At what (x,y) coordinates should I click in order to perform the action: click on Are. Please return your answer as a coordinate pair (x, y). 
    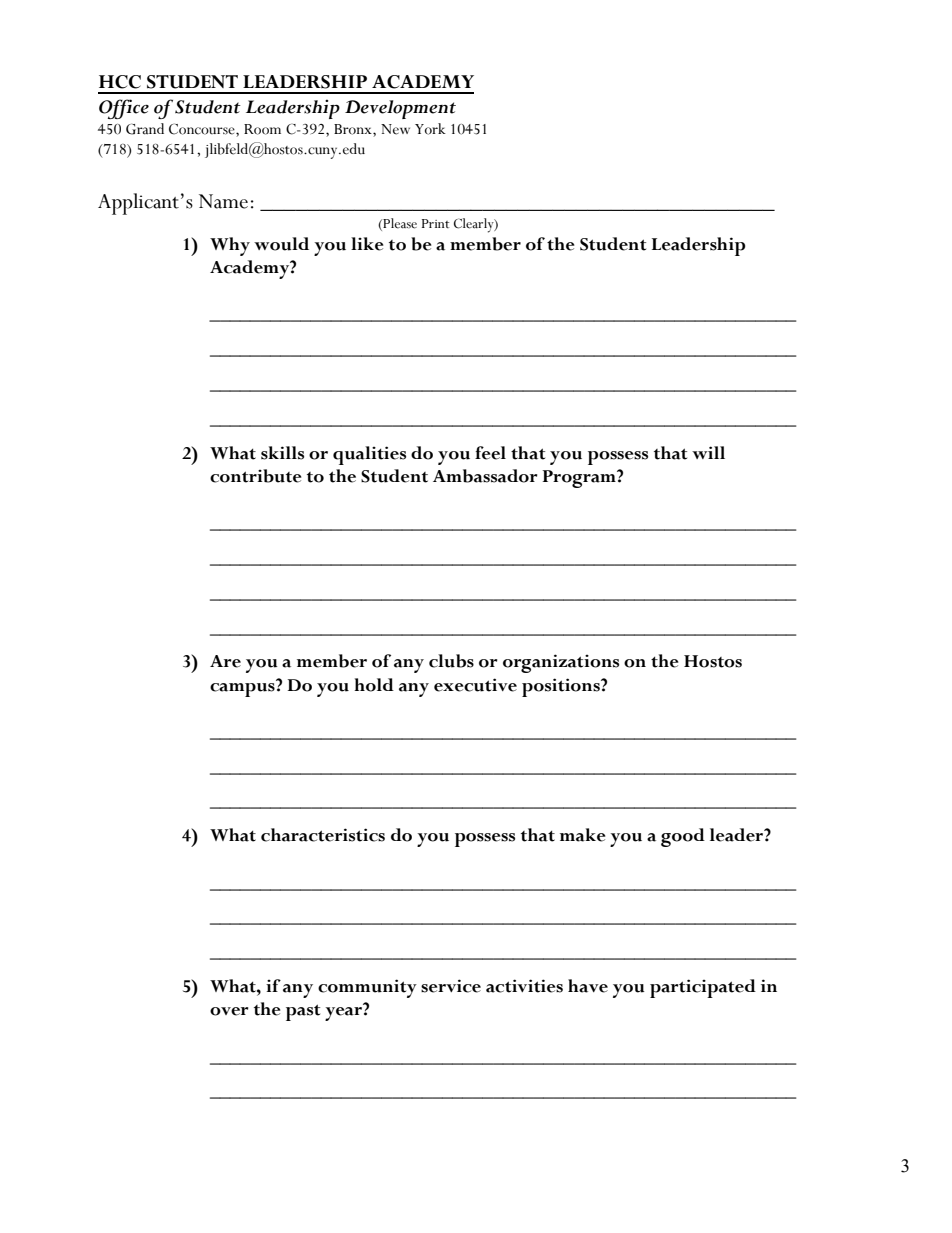
    Looking at the image, I should click on (225, 661).
